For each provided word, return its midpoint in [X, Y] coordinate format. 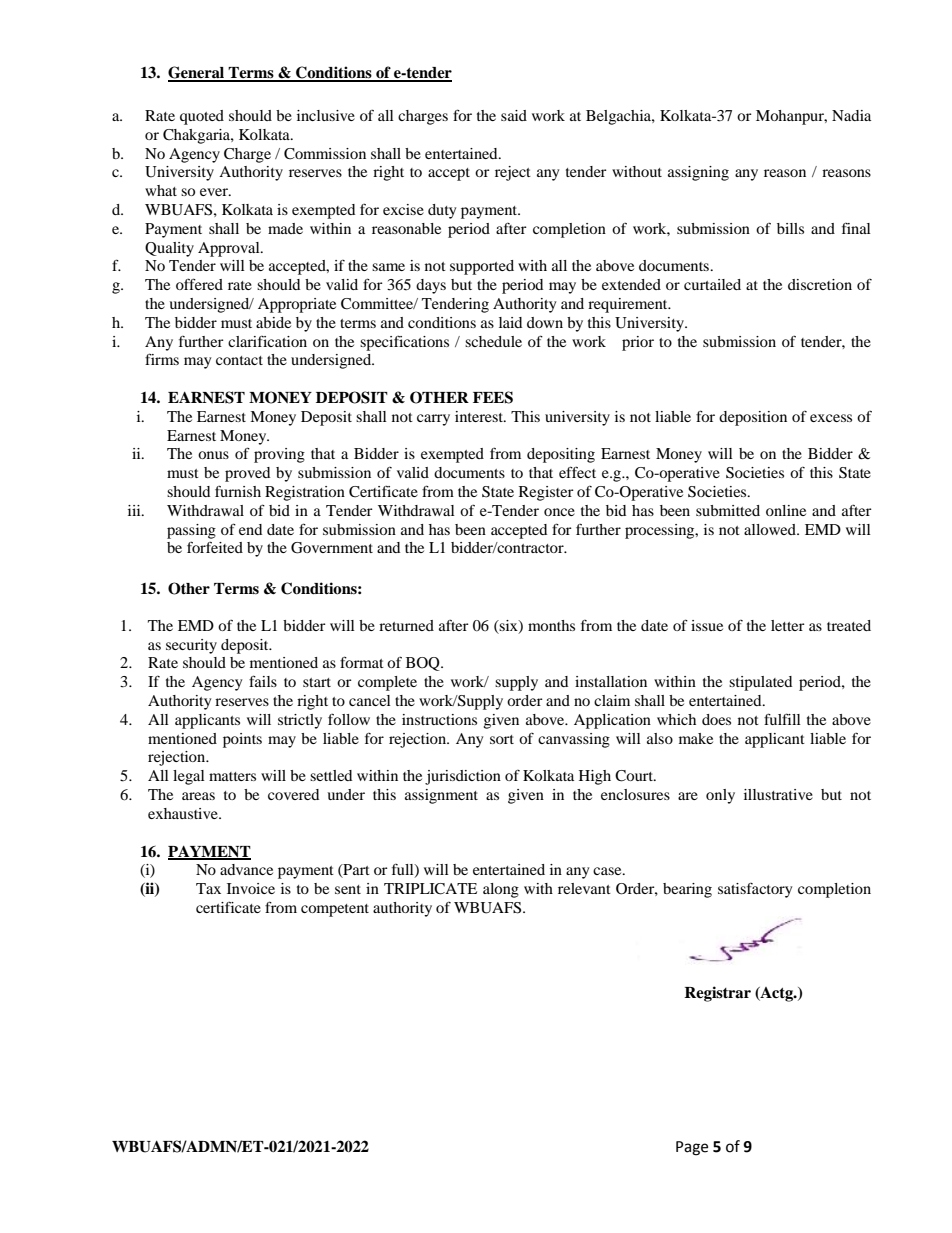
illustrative [778, 794]
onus [213, 455]
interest [480, 416]
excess [831, 418]
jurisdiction [463, 777]
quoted [202, 117]
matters [232, 776]
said [514, 115]
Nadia [851, 115]
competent [335, 910]
